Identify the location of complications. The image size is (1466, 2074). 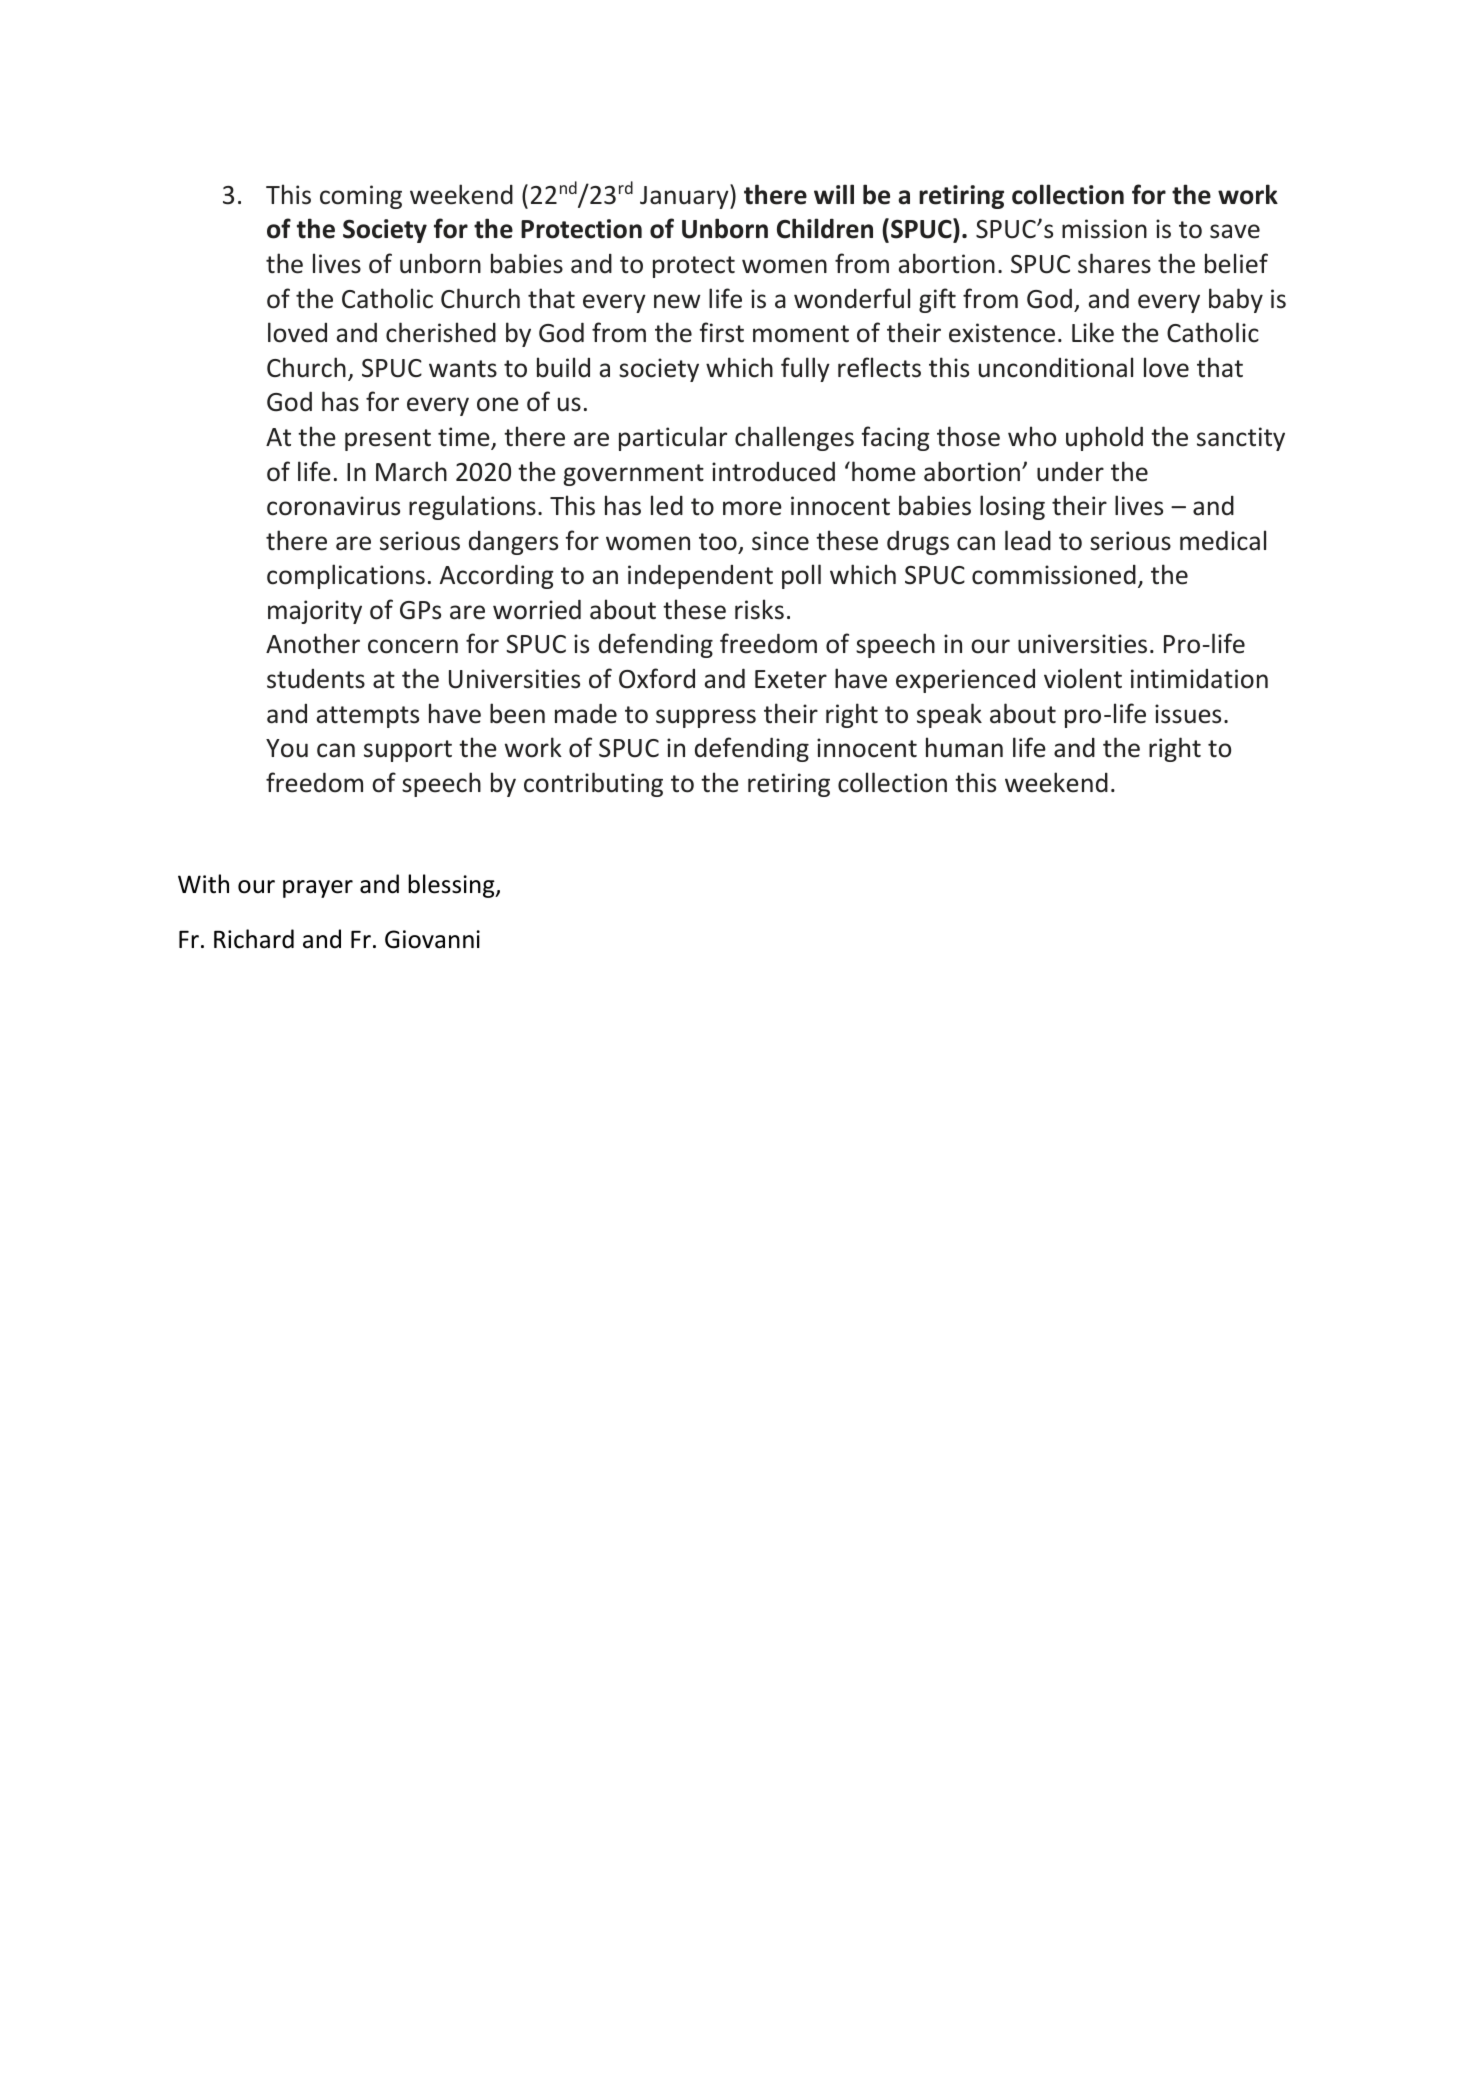
(346, 576).
